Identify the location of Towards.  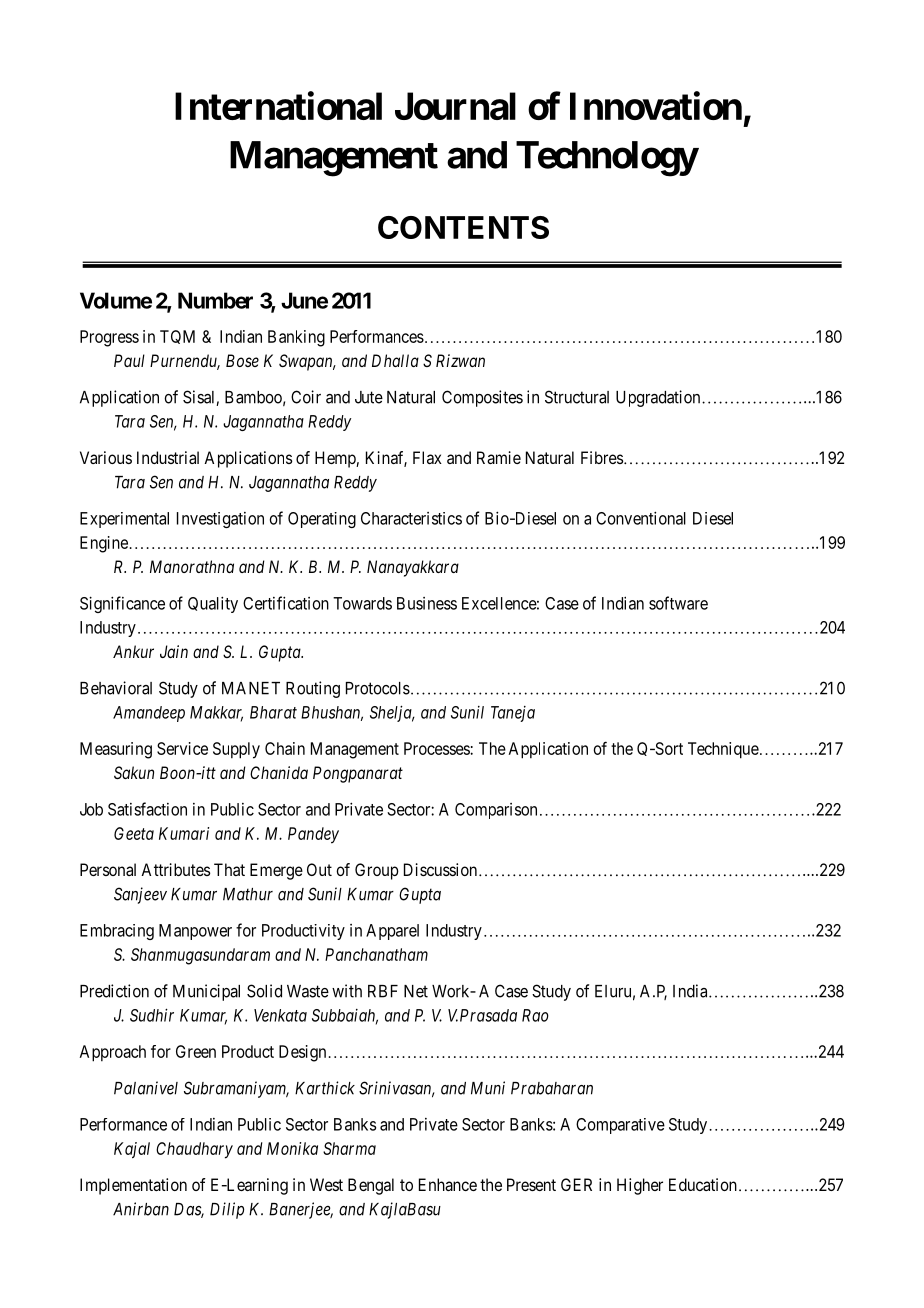
(362, 603).
